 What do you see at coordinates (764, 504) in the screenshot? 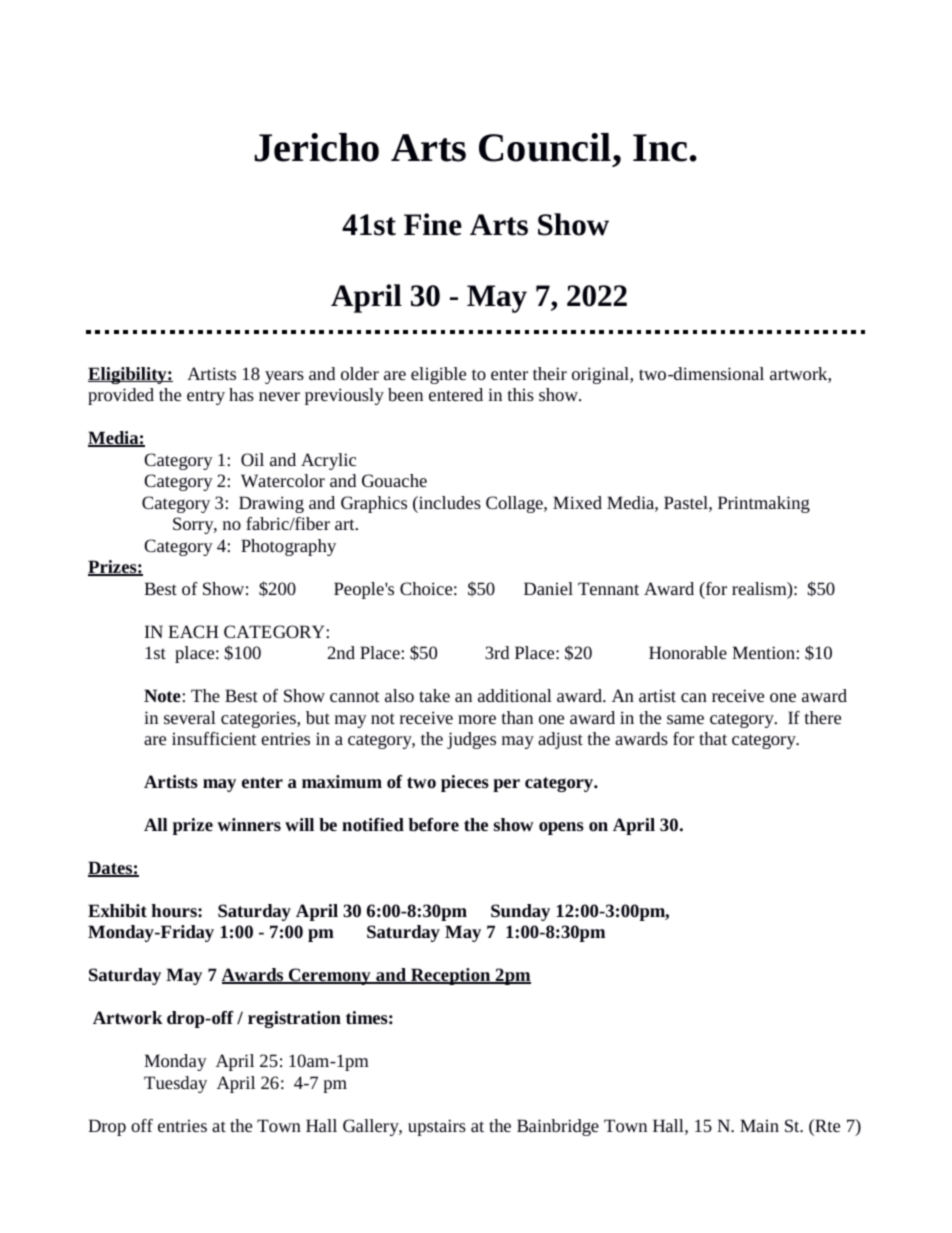
I see `Printmaking` at bounding box center [764, 504].
